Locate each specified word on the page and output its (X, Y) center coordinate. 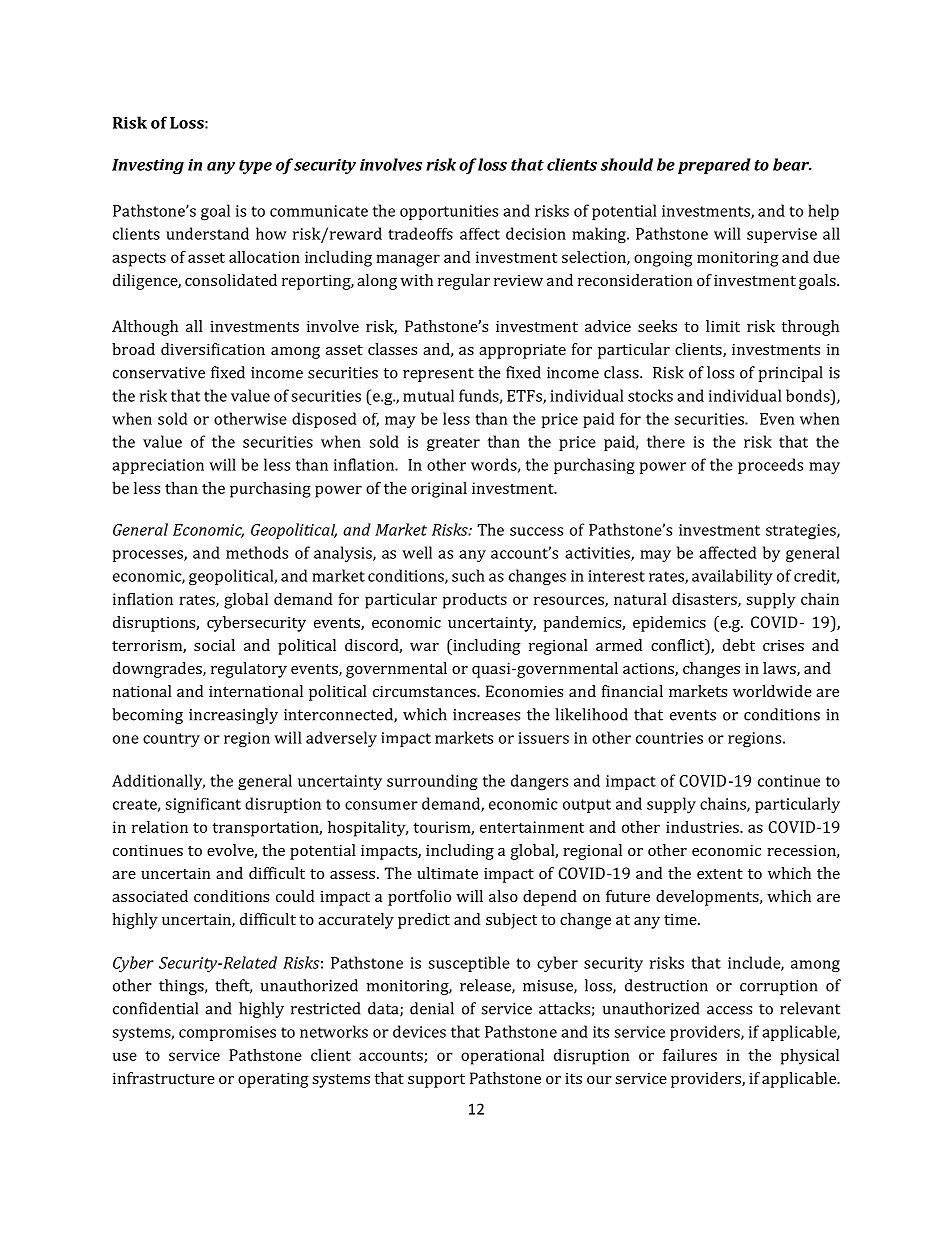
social (214, 645)
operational (502, 1057)
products (475, 601)
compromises (227, 1033)
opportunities (449, 212)
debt (739, 645)
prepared (714, 166)
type (255, 167)
